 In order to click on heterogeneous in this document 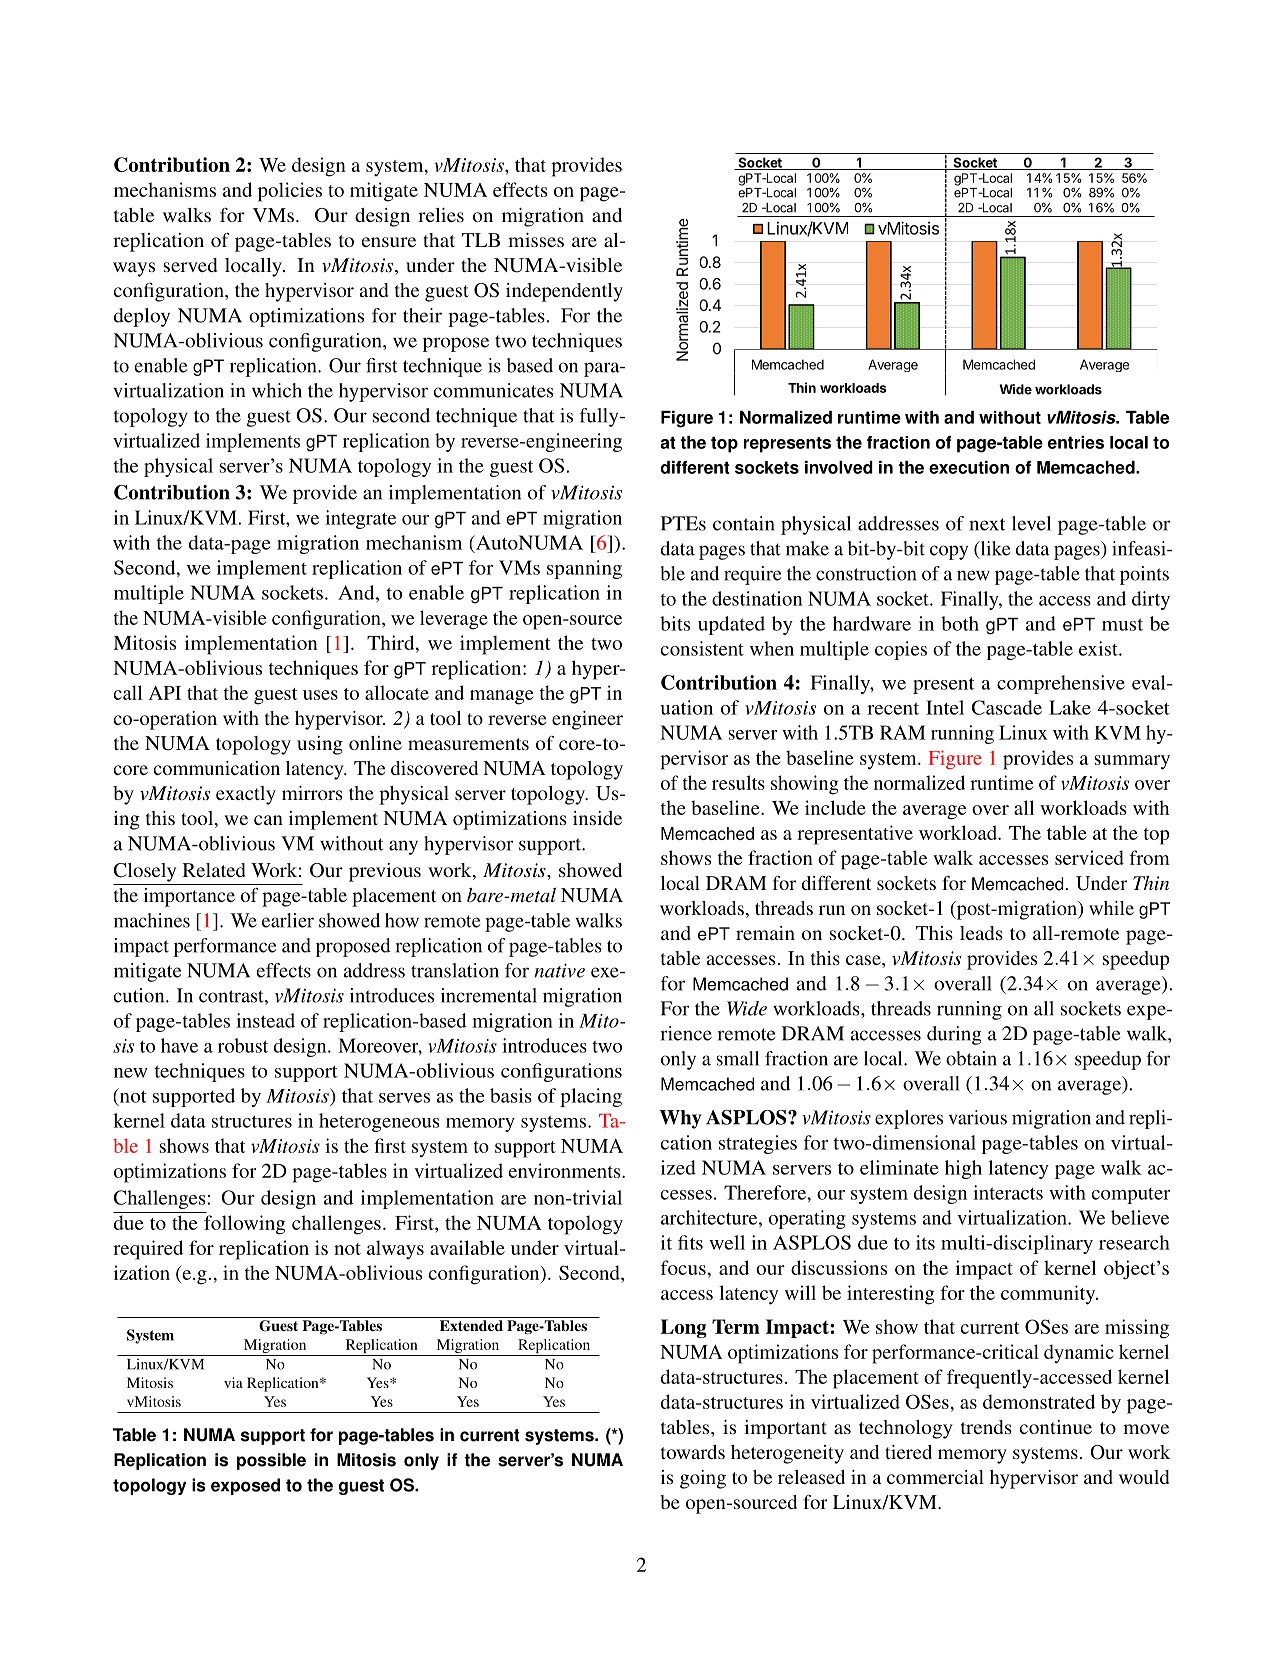, I will do `click(379, 1122)`.
